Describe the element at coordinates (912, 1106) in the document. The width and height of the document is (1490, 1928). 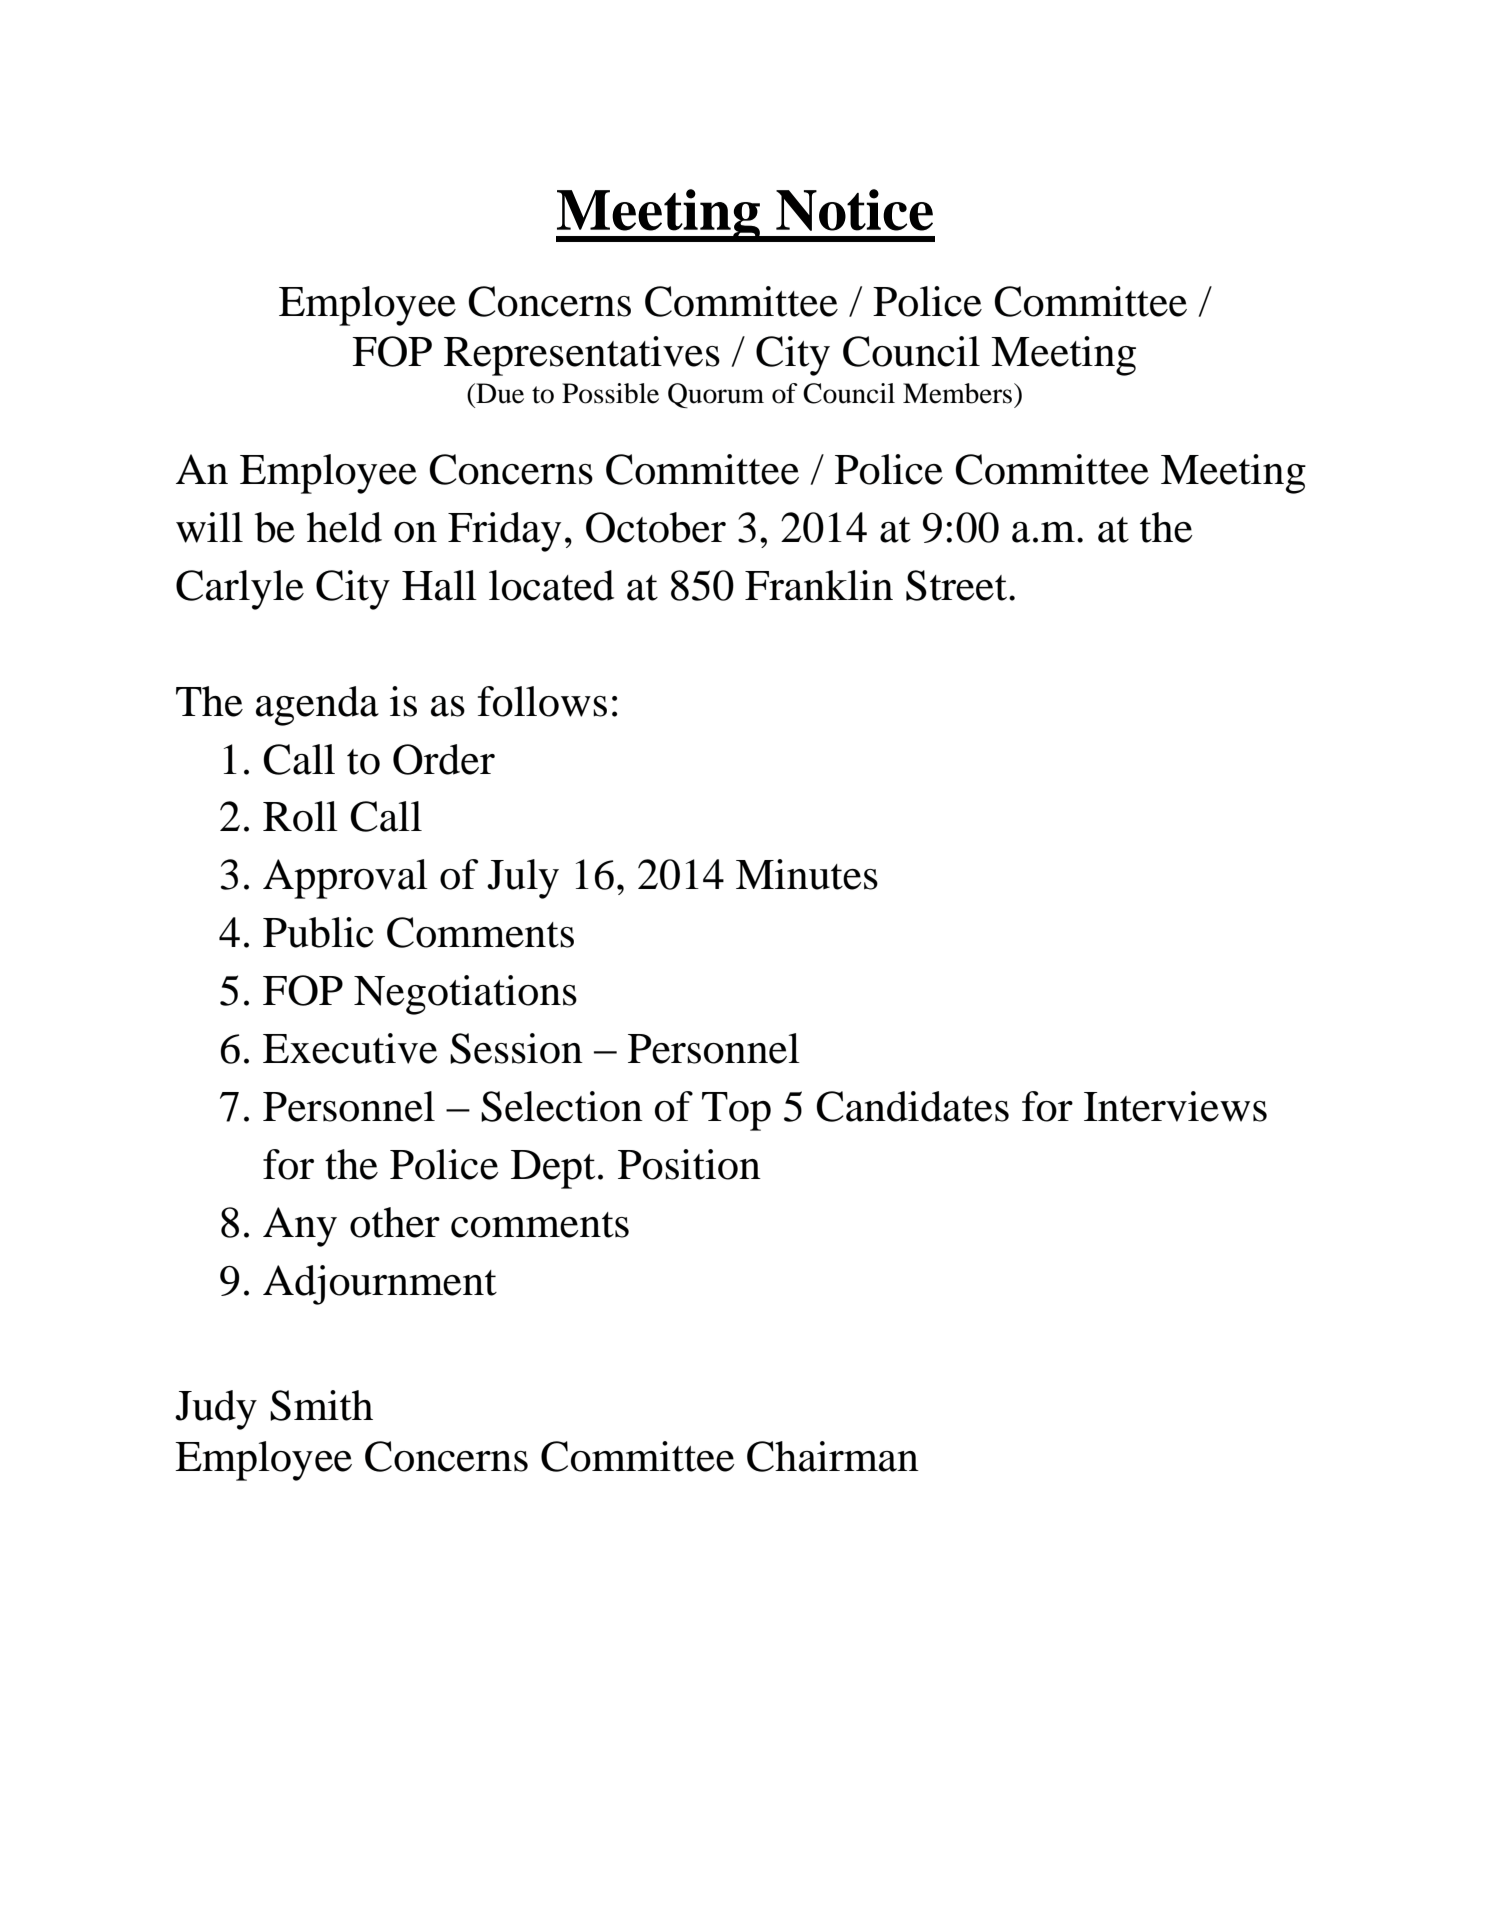
I see `Candidates` at that location.
